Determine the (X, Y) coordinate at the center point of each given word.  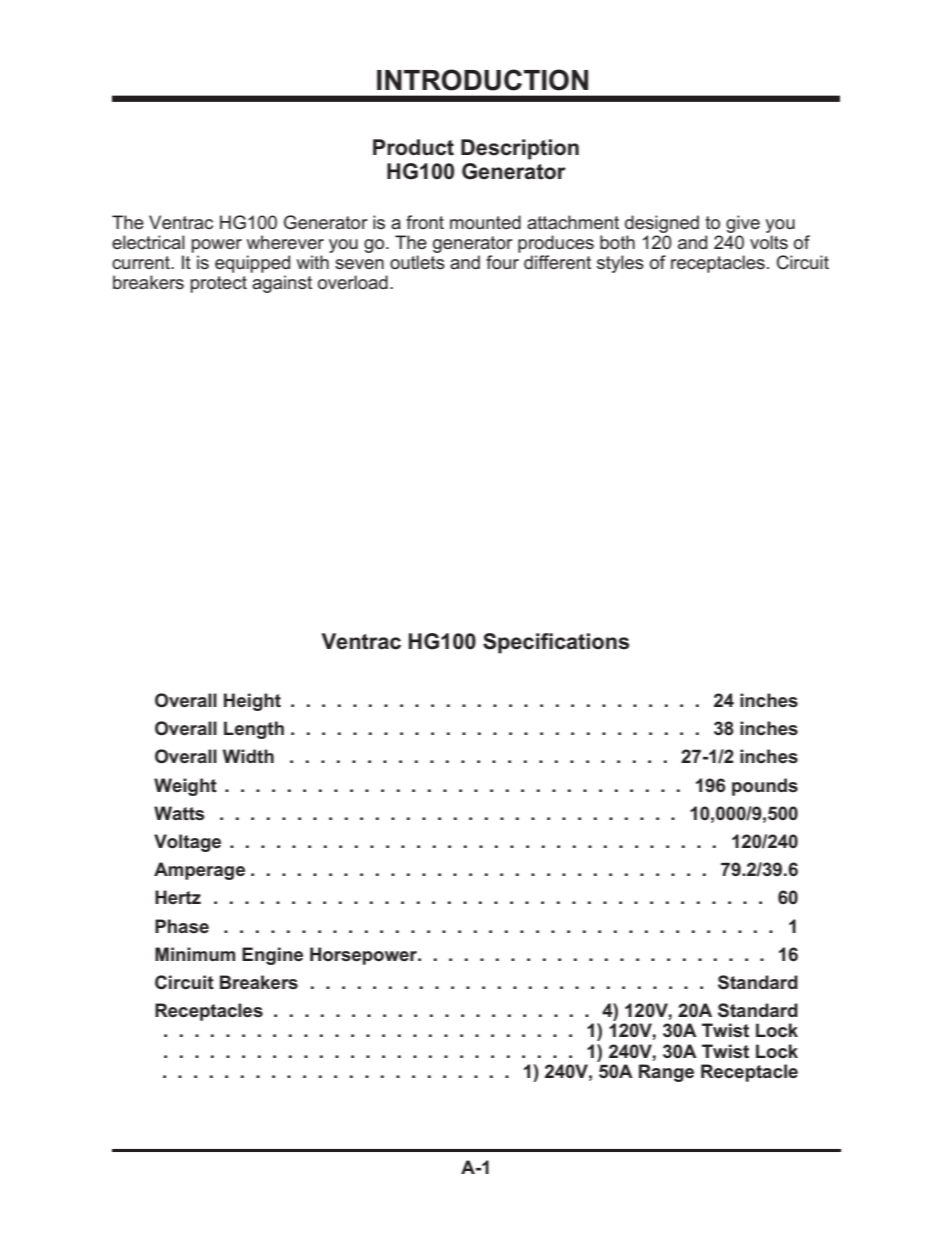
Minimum (195, 954)
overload (353, 282)
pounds (765, 787)
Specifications (556, 643)
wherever (285, 242)
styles (620, 264)
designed (662, 224)
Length (254, 730)
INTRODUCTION (482, 80)
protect (218, 284)
